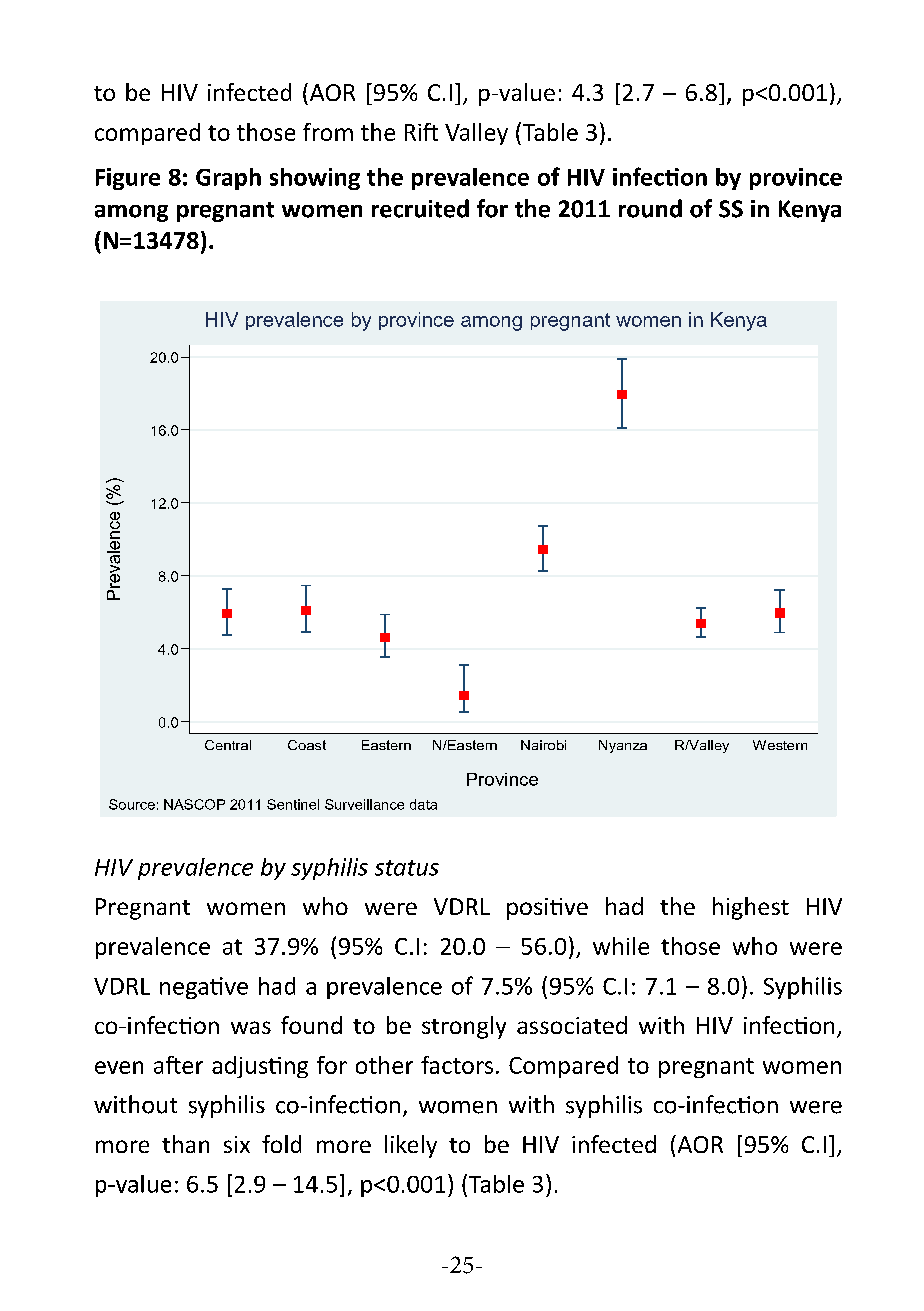 The width and height of the document is (924, 1311). I want to click on Rift, so click(421, 132).
